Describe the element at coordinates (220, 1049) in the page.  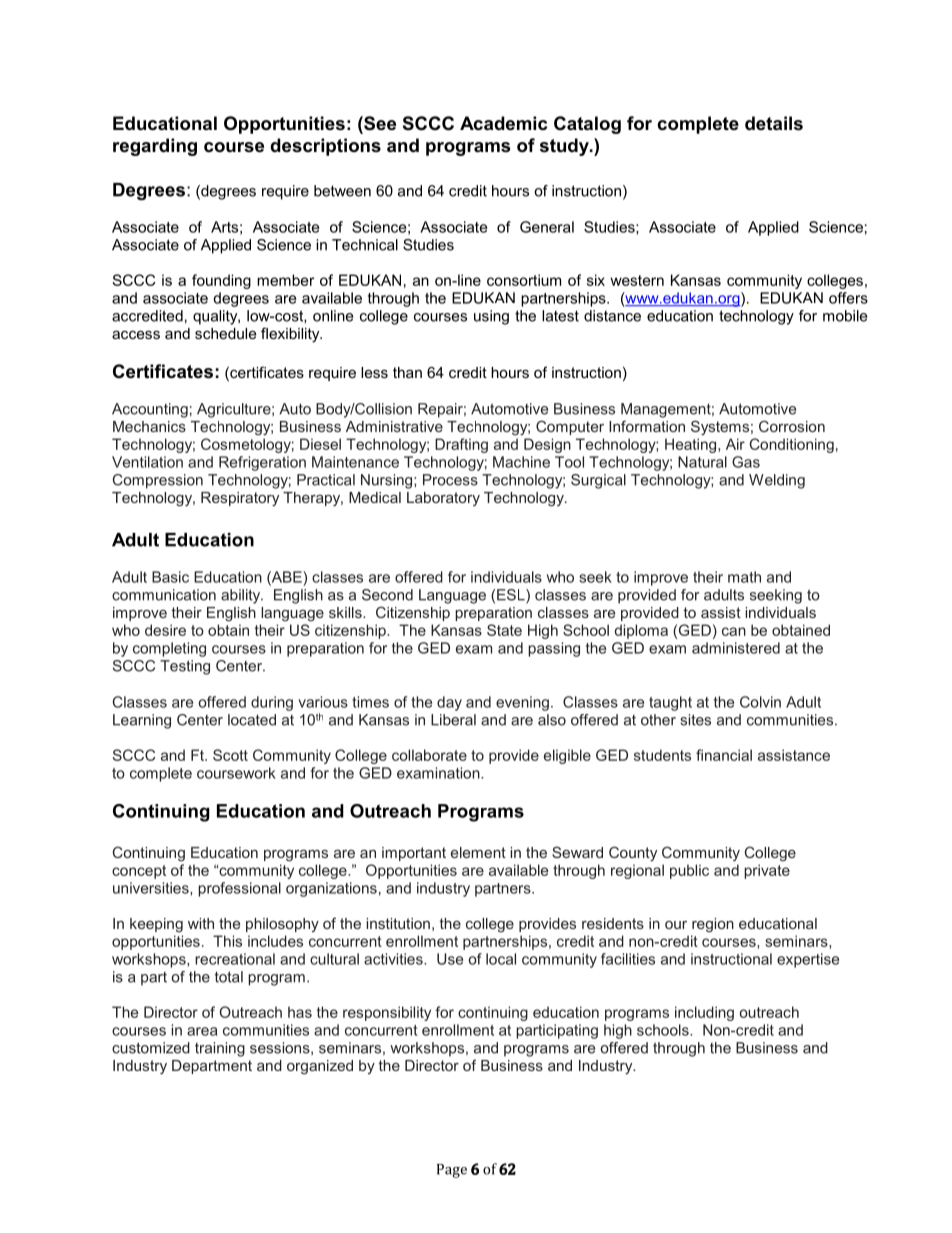
I see `training` at that location.
